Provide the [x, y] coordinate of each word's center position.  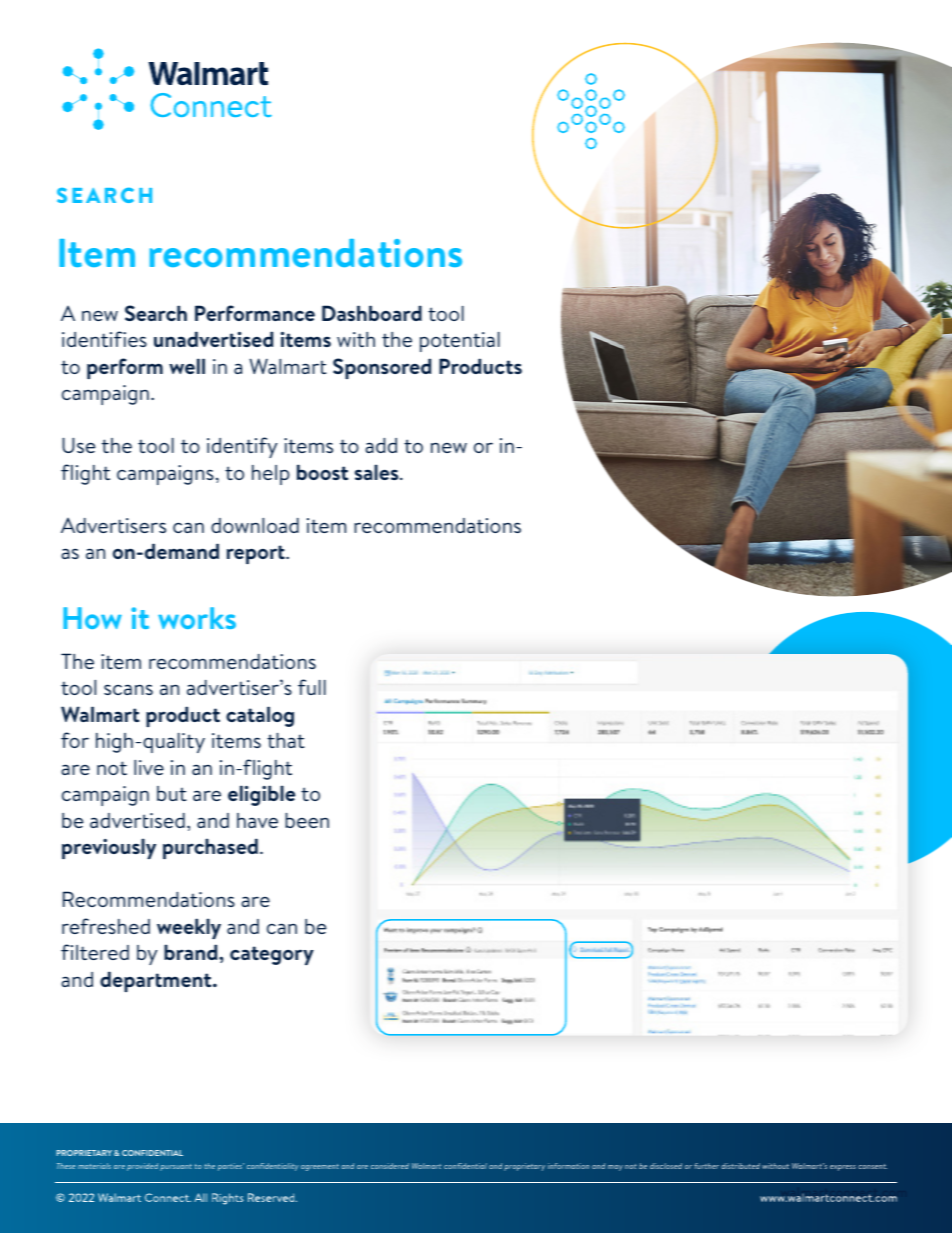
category [272, 955]
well [187, 366]
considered [390, 1166]
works [197, 618]
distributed [740, 1166]
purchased [210, 848]
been [307, 820]
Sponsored [382, 368]
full [312, 687]
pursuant [176, 1167]
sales [378, 472]
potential [460, 341]
